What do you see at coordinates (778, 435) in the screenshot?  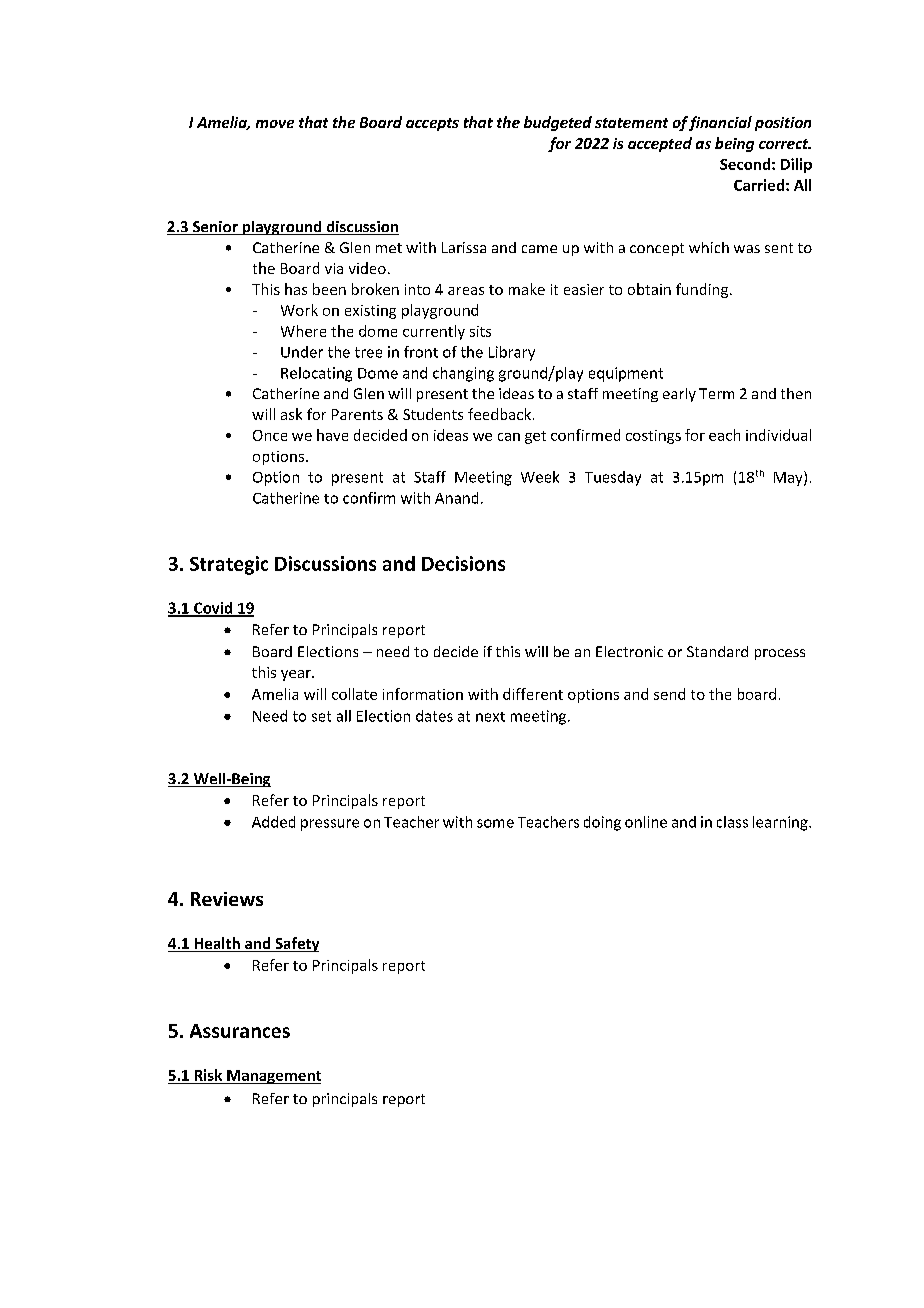 I see `individual` at bounding box center [778, 435].
